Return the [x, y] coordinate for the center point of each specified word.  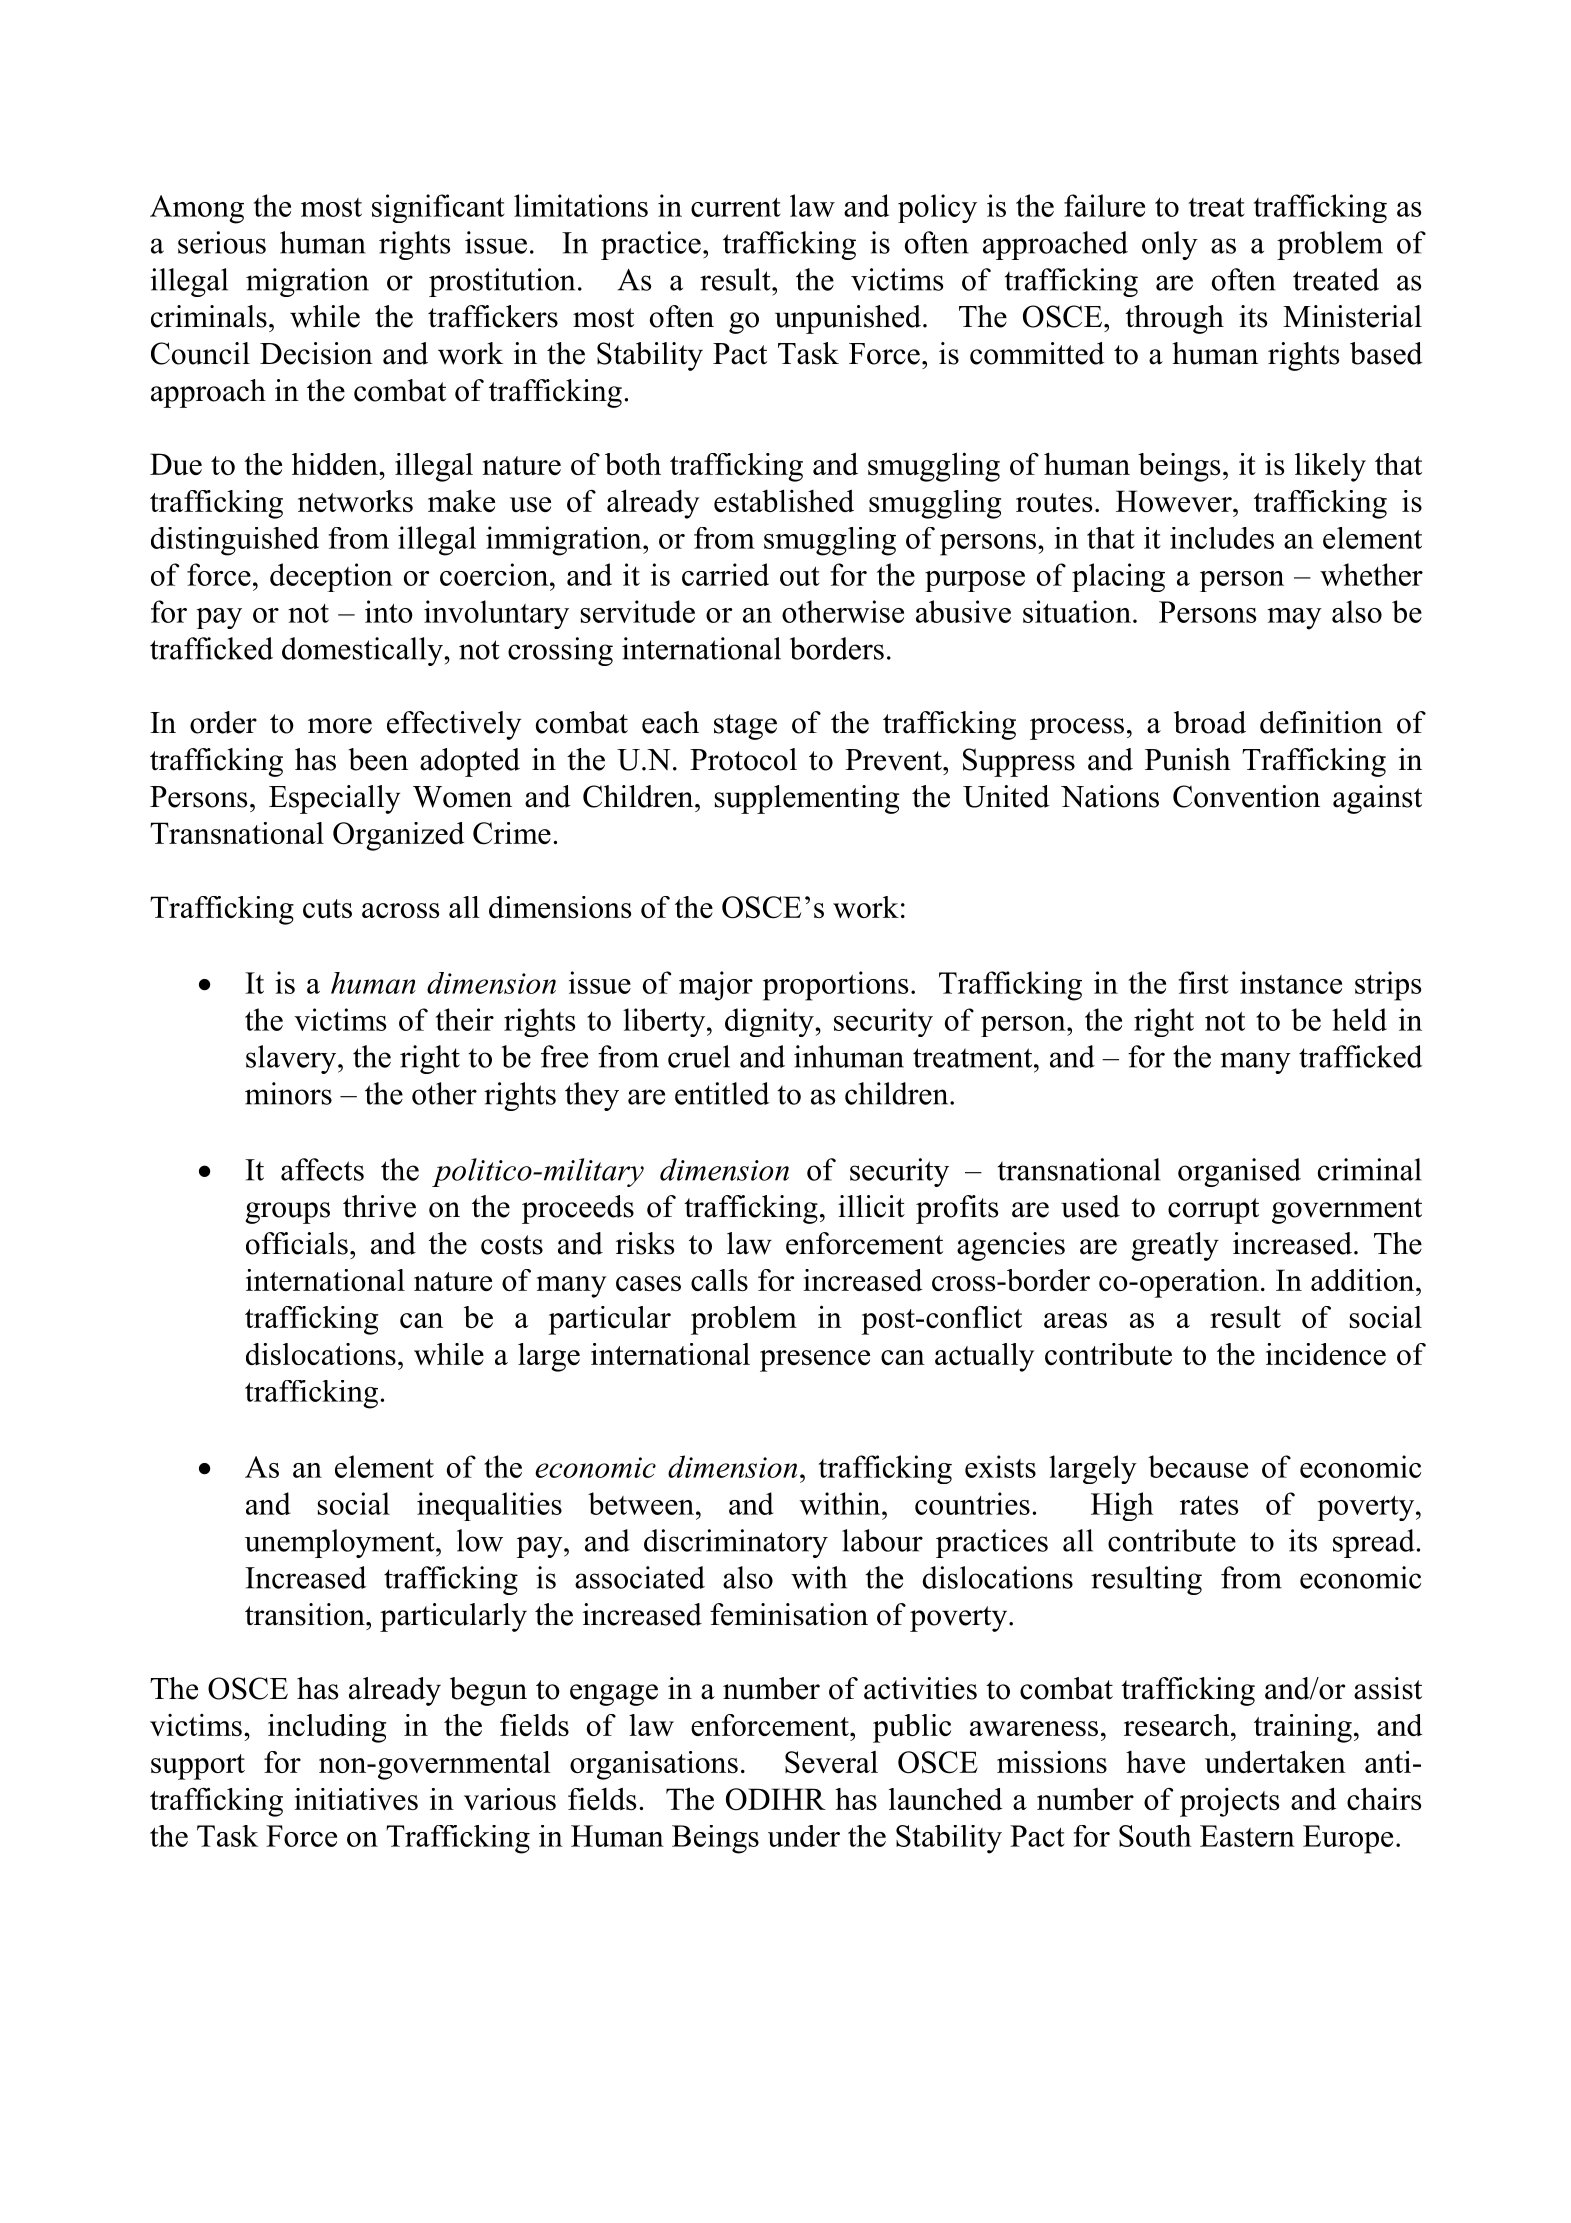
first [1204, 982]
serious [222, 242]
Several [831, 1762]
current [736, 207]
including [327, 1728]
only [1170, 245]
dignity [770, 1022]
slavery [292, 1059]
